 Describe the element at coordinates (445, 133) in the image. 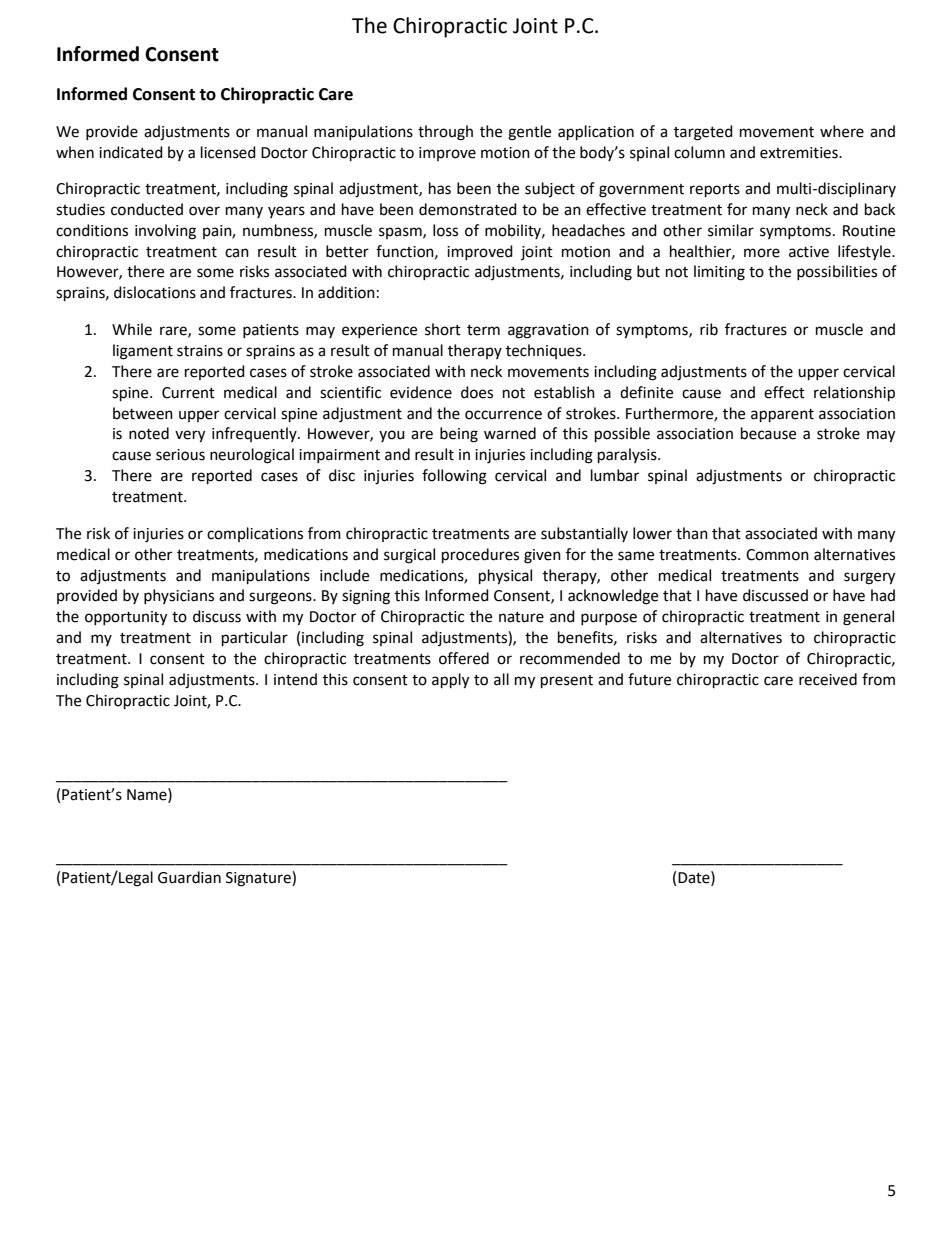

I see `through` at that location.
